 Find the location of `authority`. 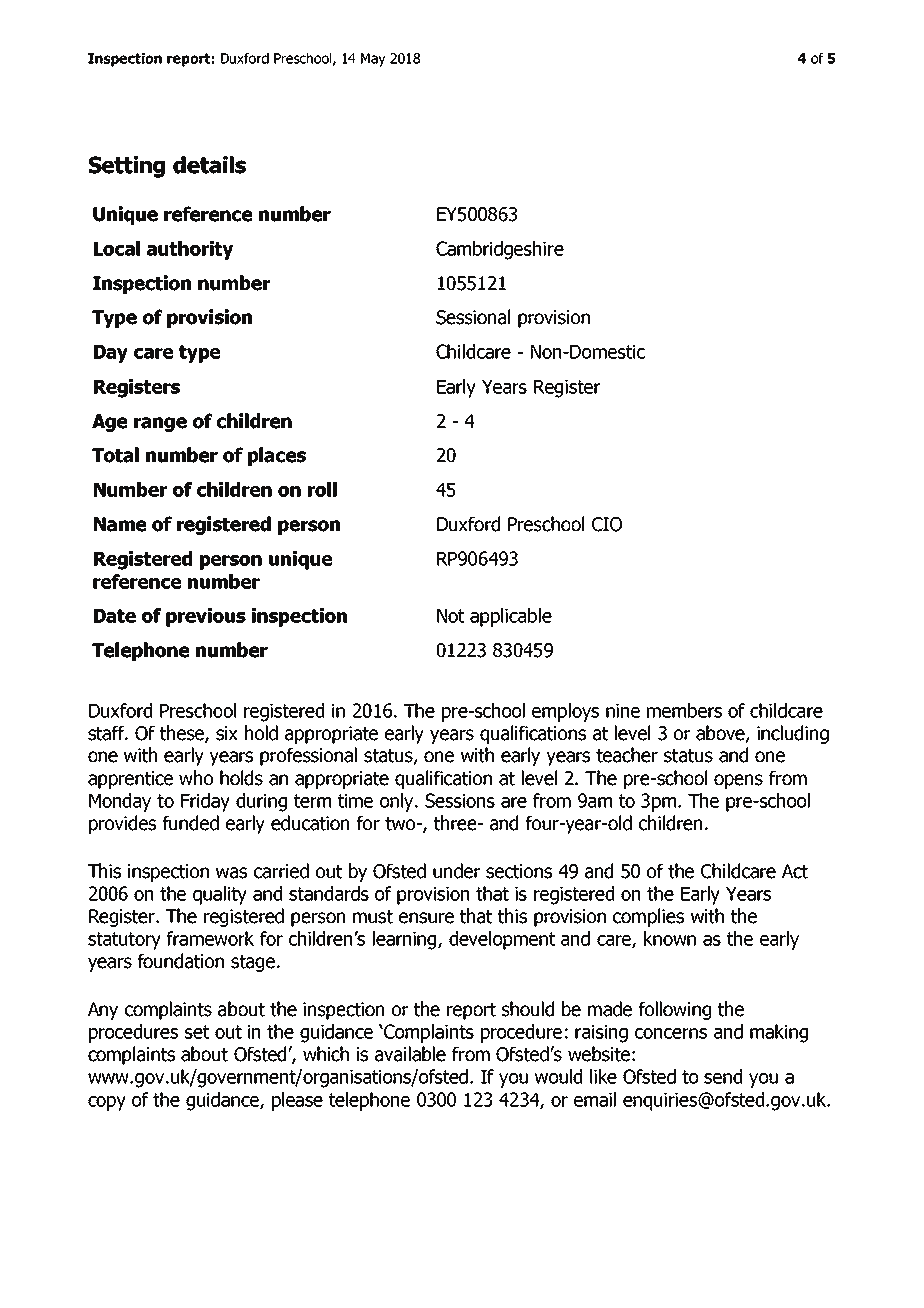

authority is located at coordinates (190, 250).
